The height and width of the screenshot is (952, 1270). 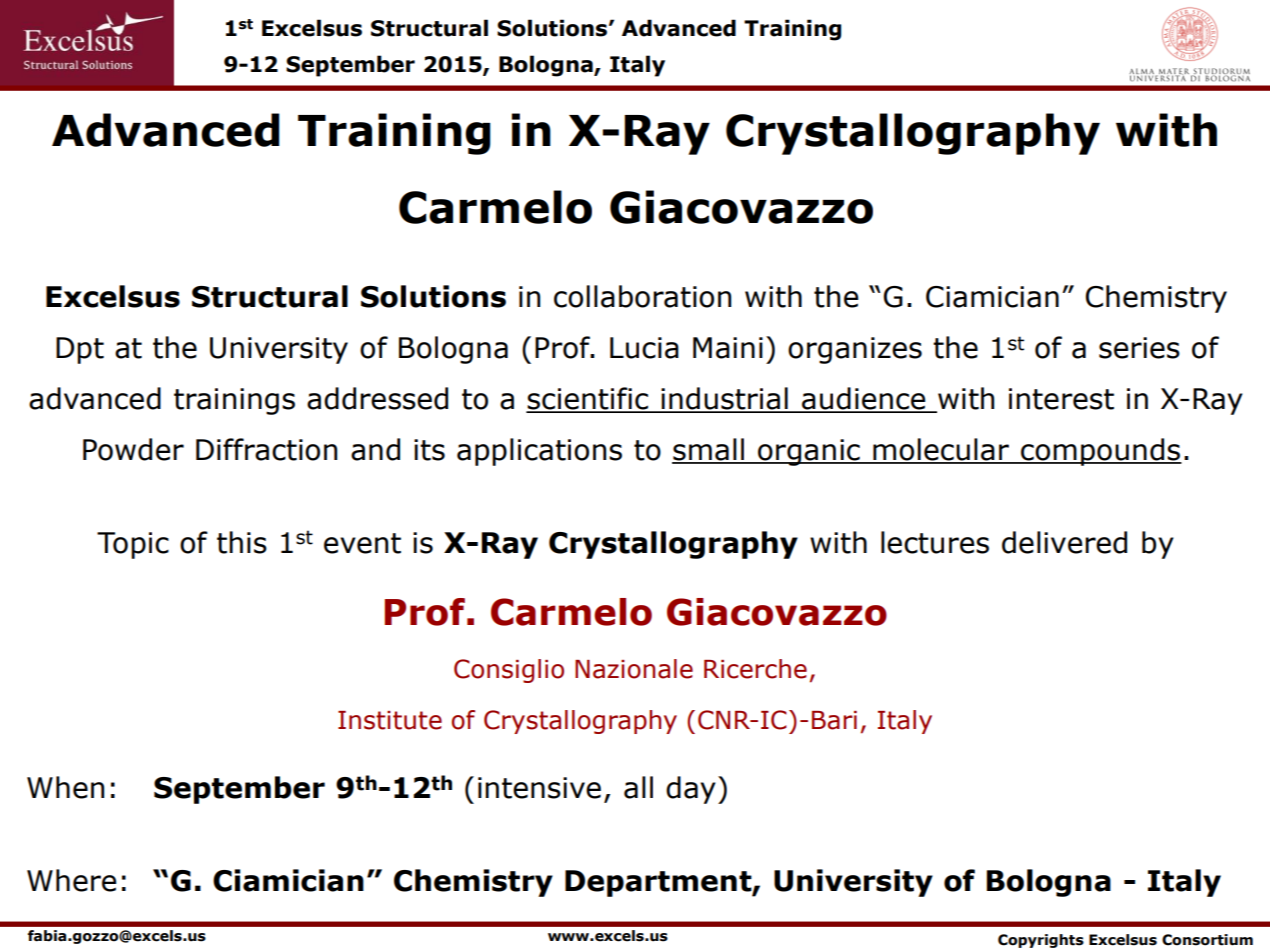 What do you see at coordinates (691, 790) in the screenshot?
I see `day` at bounding box center [691, 790].
